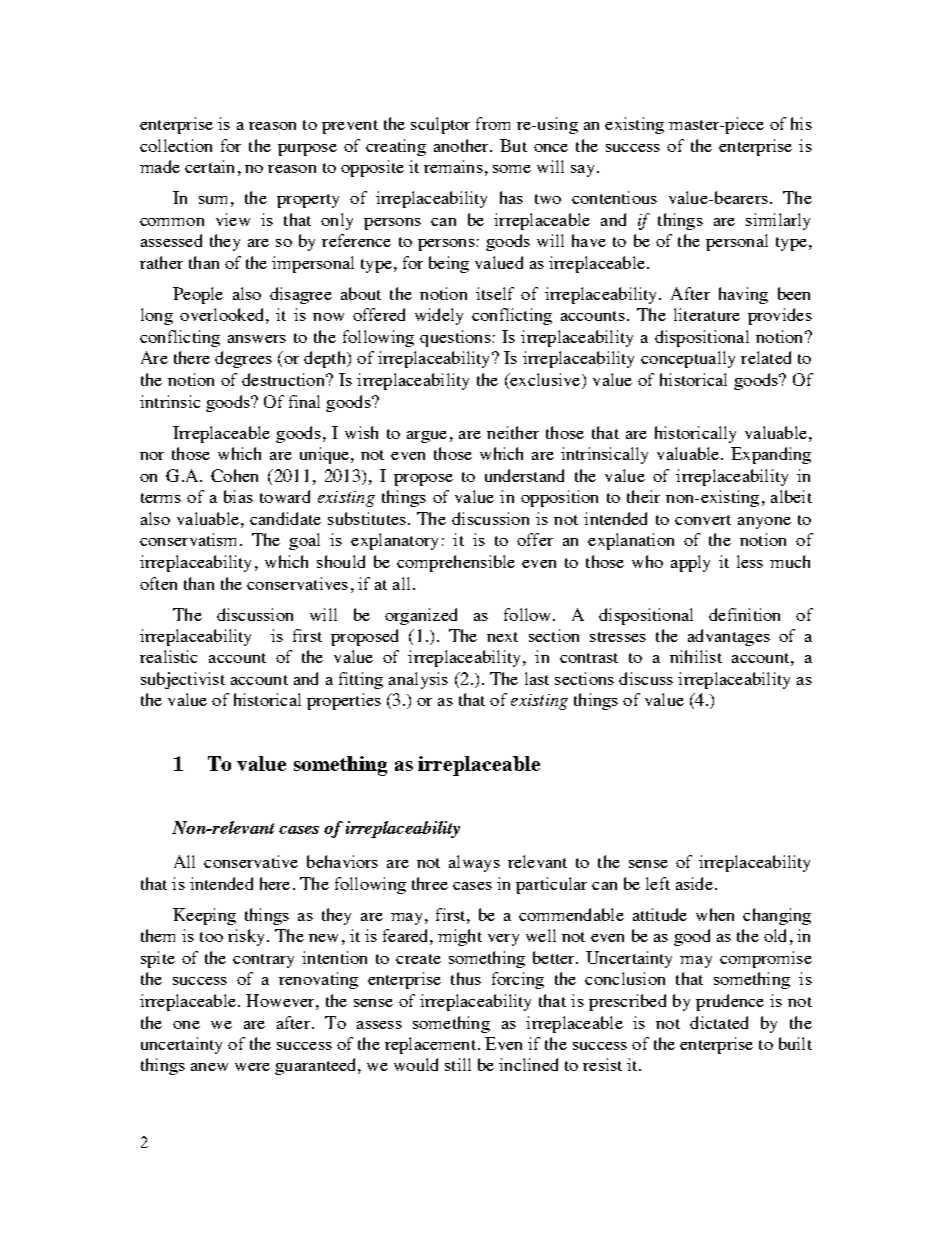 This image has height=1233, width=952. I want to click on similarly, so click(778, 221).
